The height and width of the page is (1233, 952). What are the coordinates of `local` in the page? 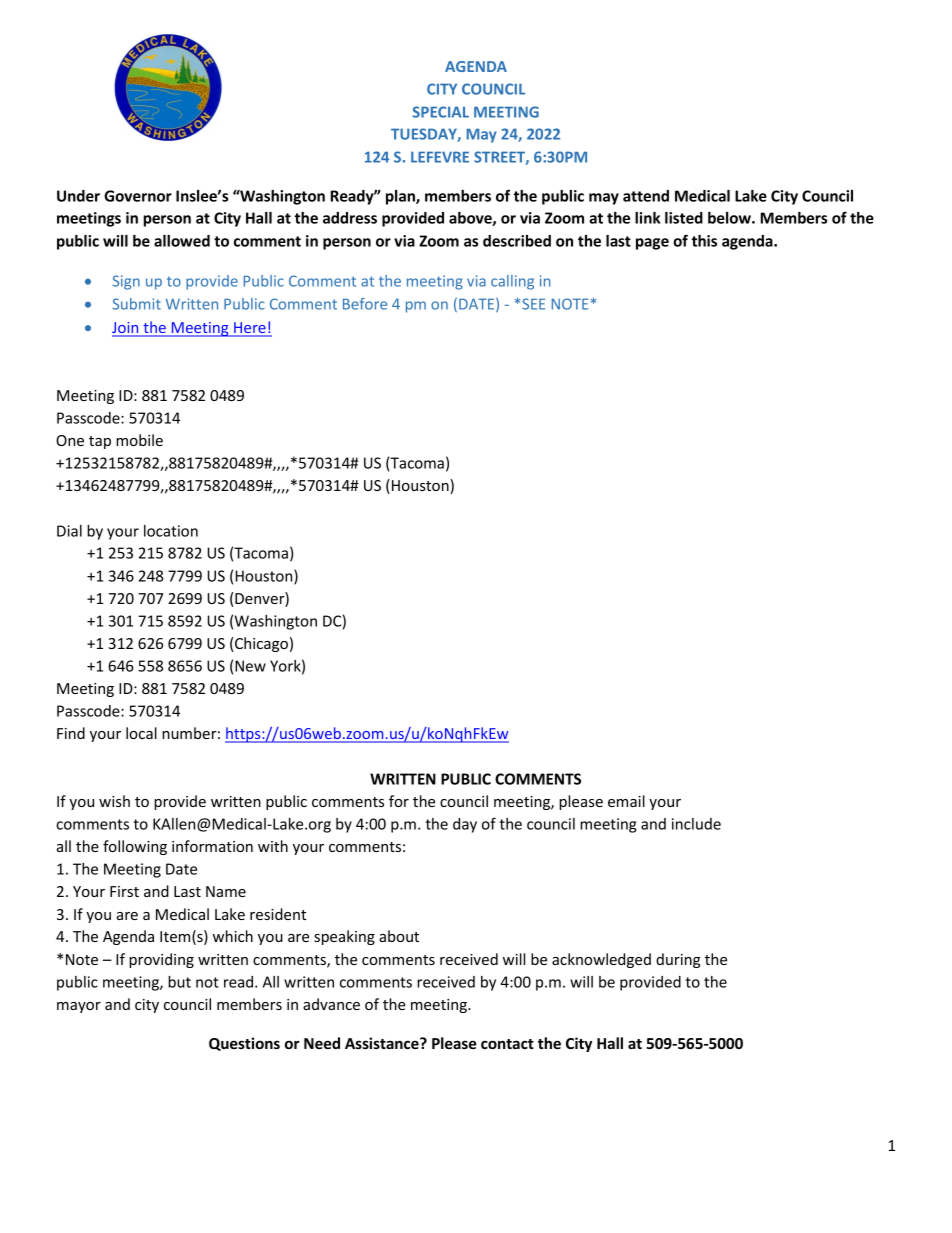 It's located at (141, 733).
